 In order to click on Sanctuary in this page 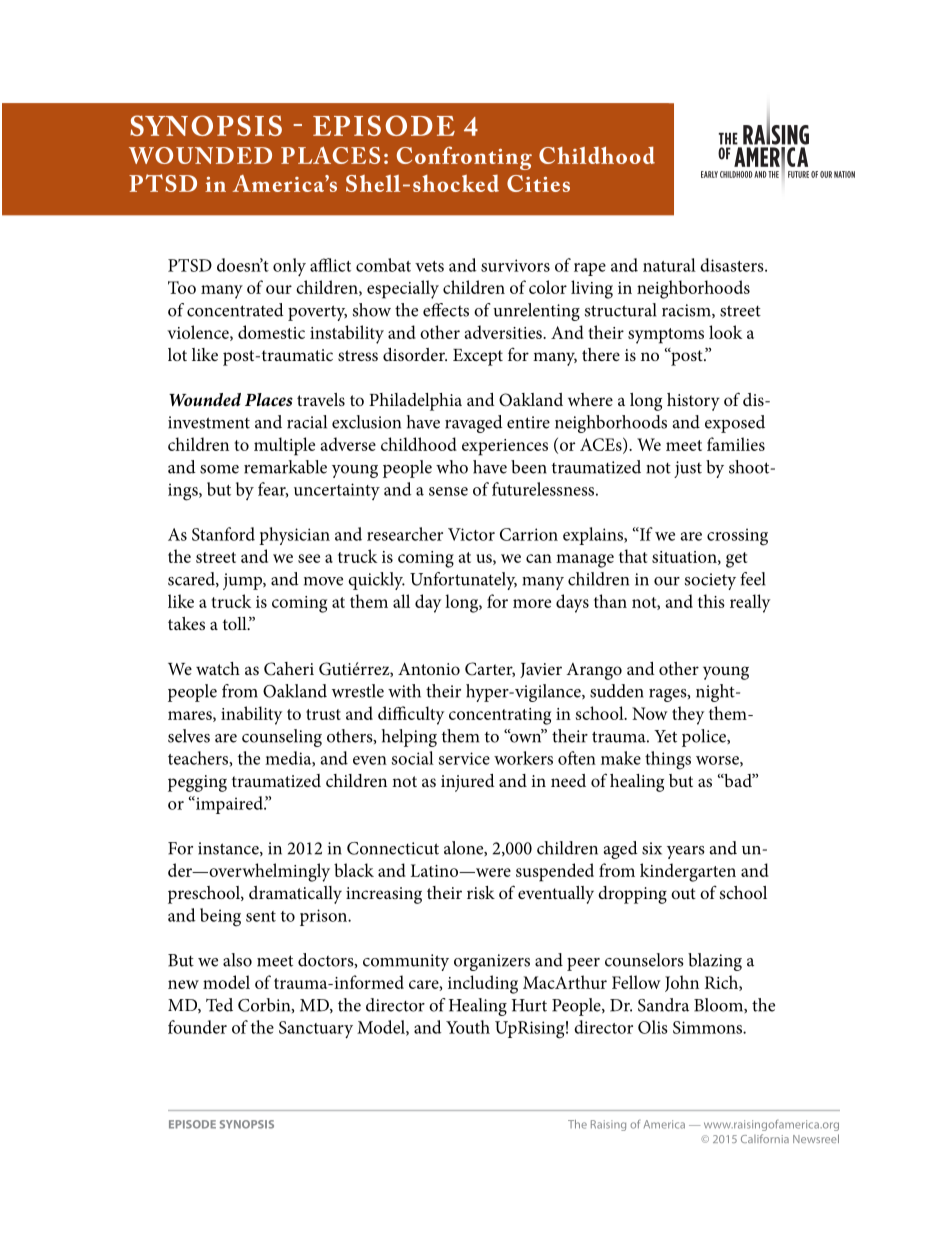, I will do `click(316, 1030)`.
